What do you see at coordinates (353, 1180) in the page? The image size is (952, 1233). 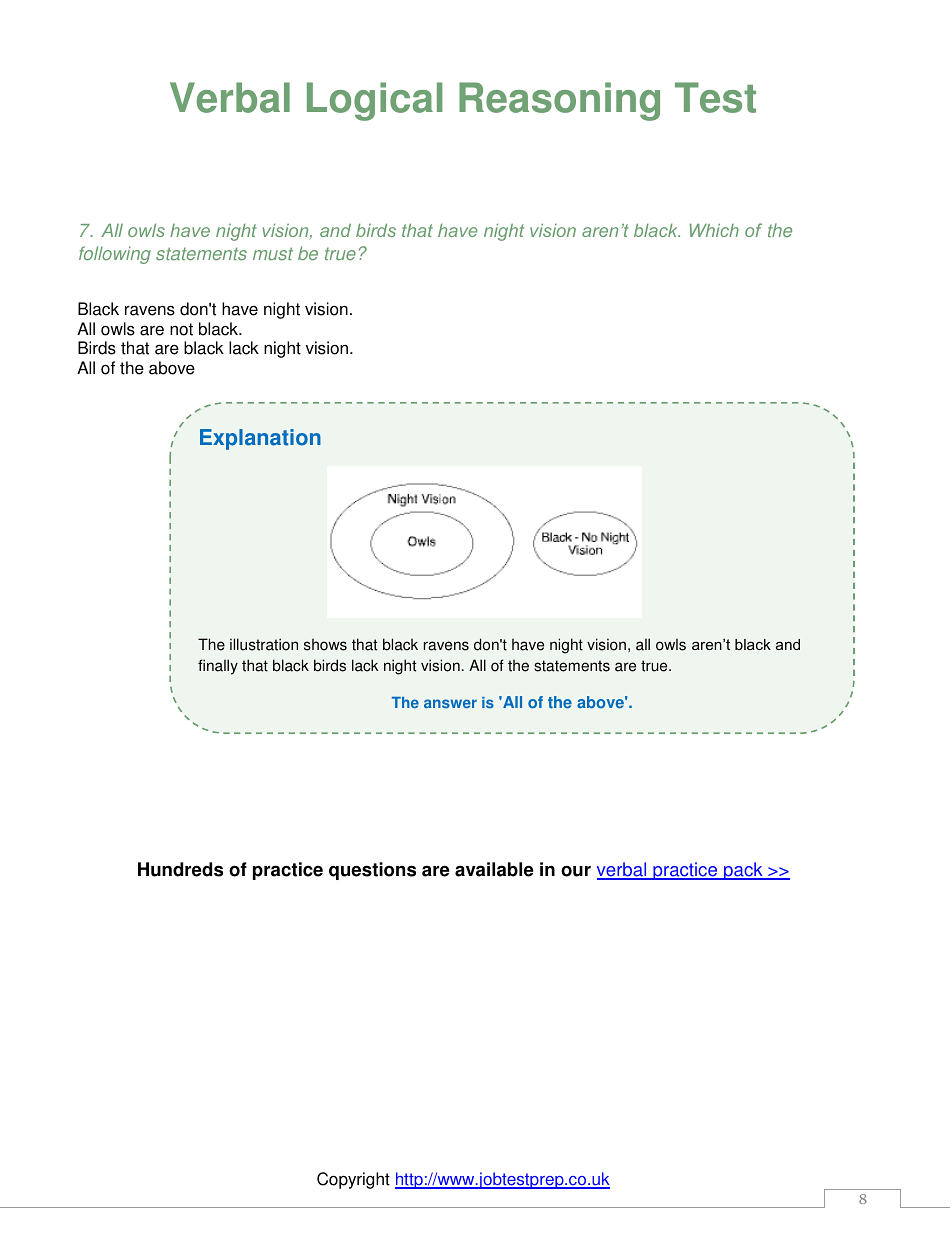 I see `Copyright` at bounding box center [353, 1180].
